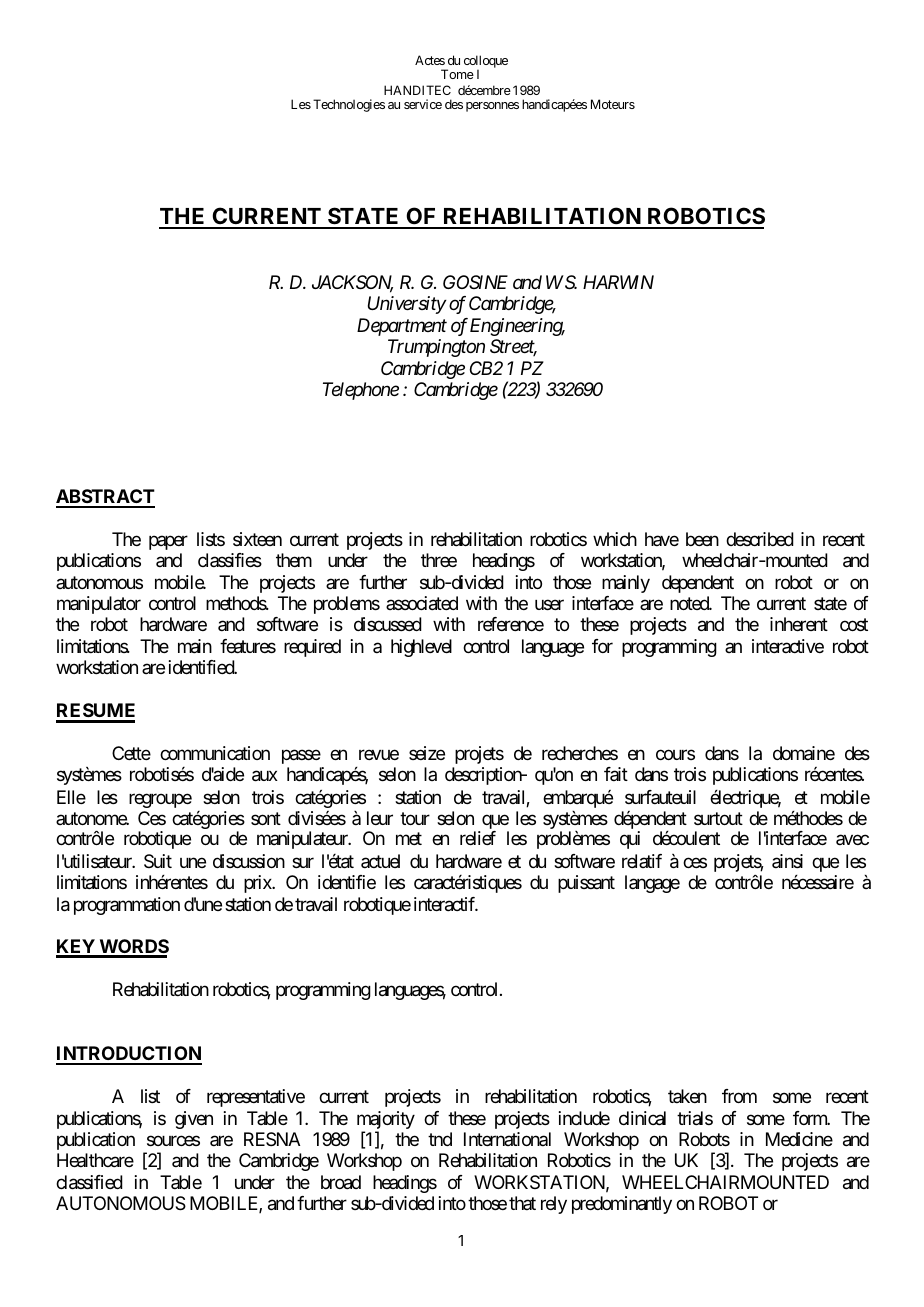 Image resolution: width=924 pixels, height=1307 pixels. Describe the element at coordinates (194, 1120) in the image. I see `given` at that location.
